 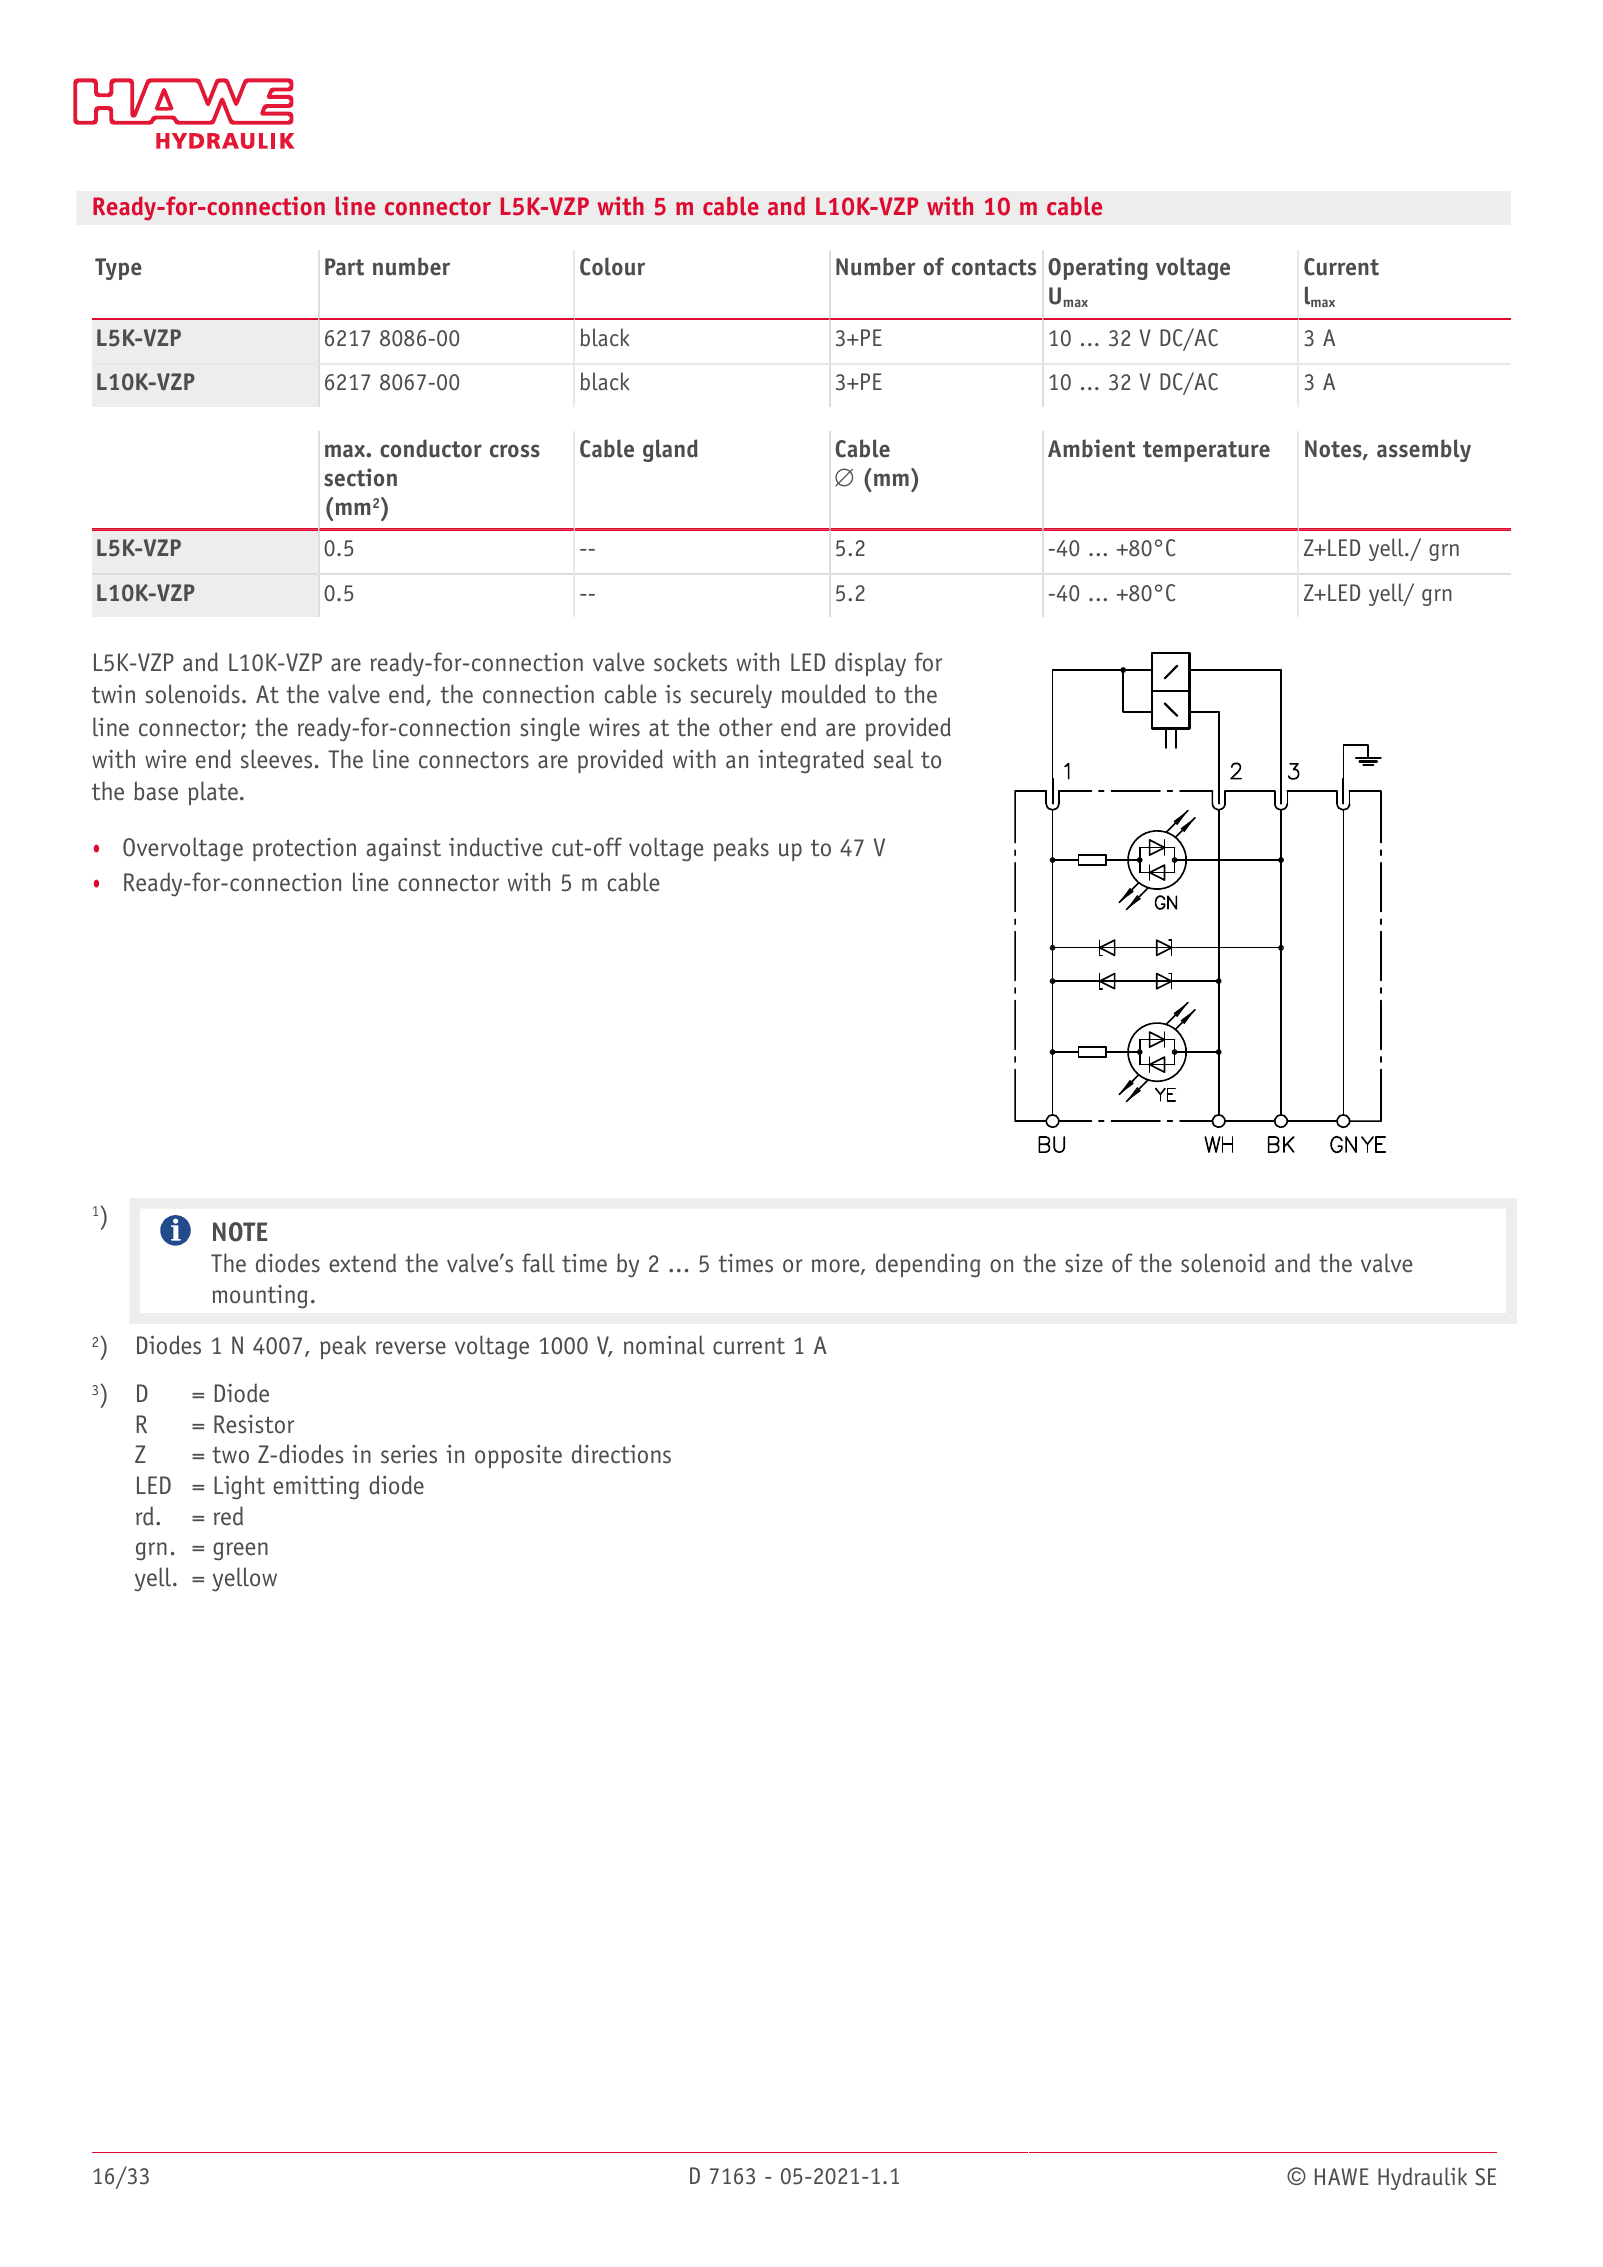 I want to click on red, so click(x=228, y=1516).
